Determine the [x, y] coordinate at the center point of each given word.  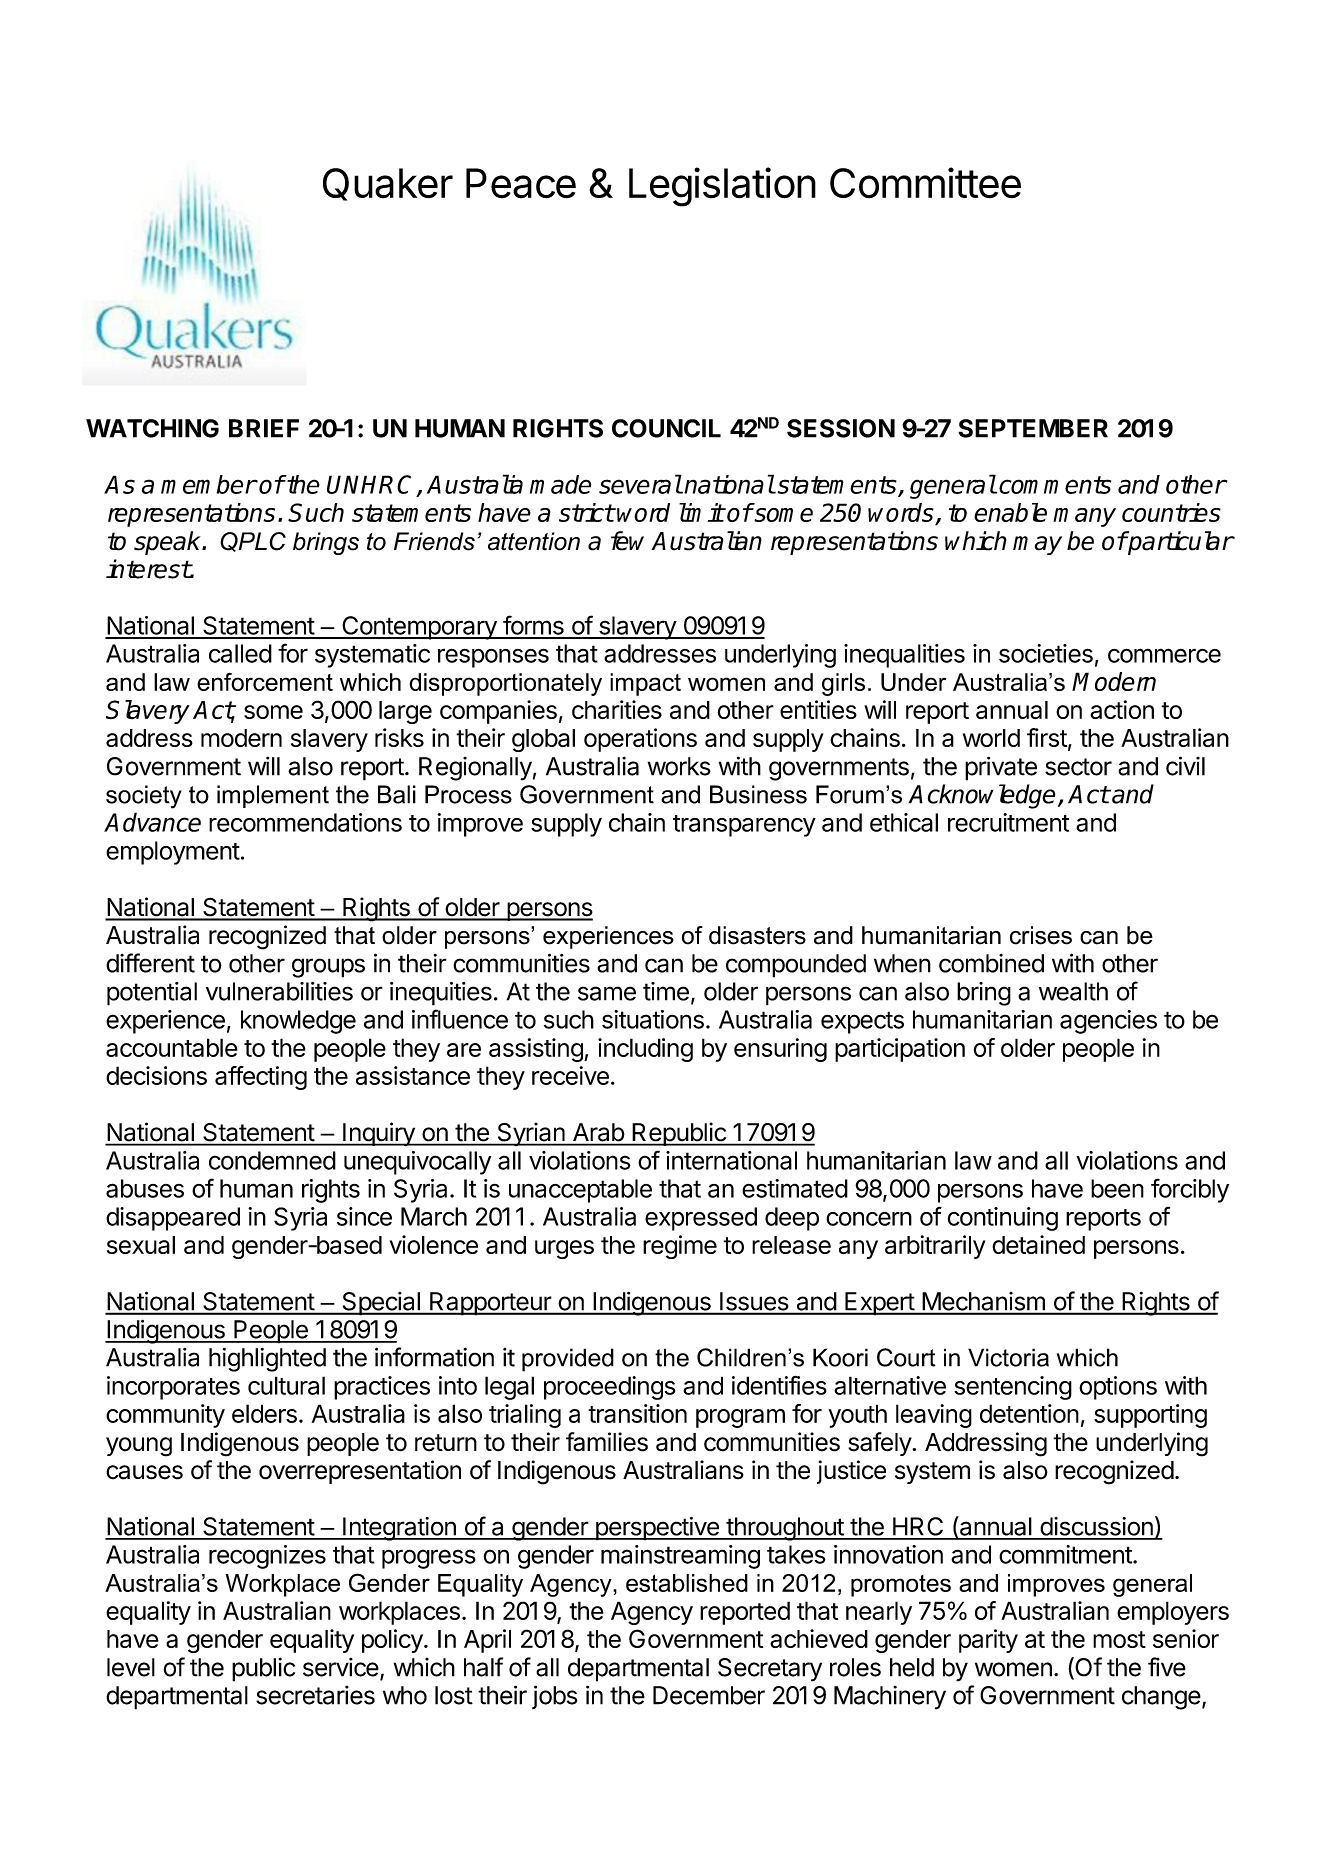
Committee [925, 183]
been [1117, 1188]
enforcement [265, 682]
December [709, 1695]
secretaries [315, 1695]
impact [645, 684]
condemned [272, 1160]
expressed [701, 1219]
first [1047, 737]
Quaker [388, 184]
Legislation [722, 187]
